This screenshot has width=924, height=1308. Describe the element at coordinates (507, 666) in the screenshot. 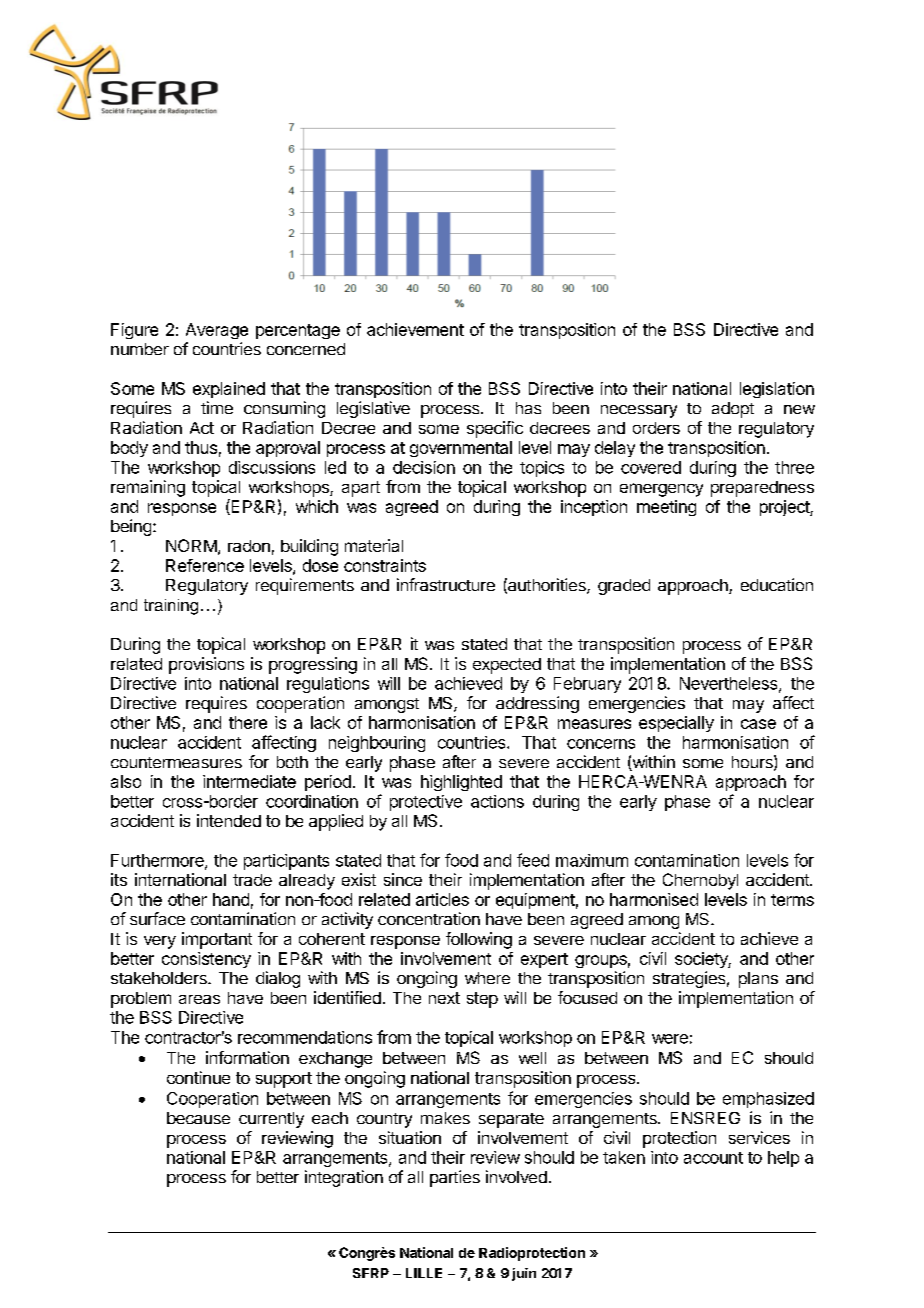

I see `expected` at that location.
